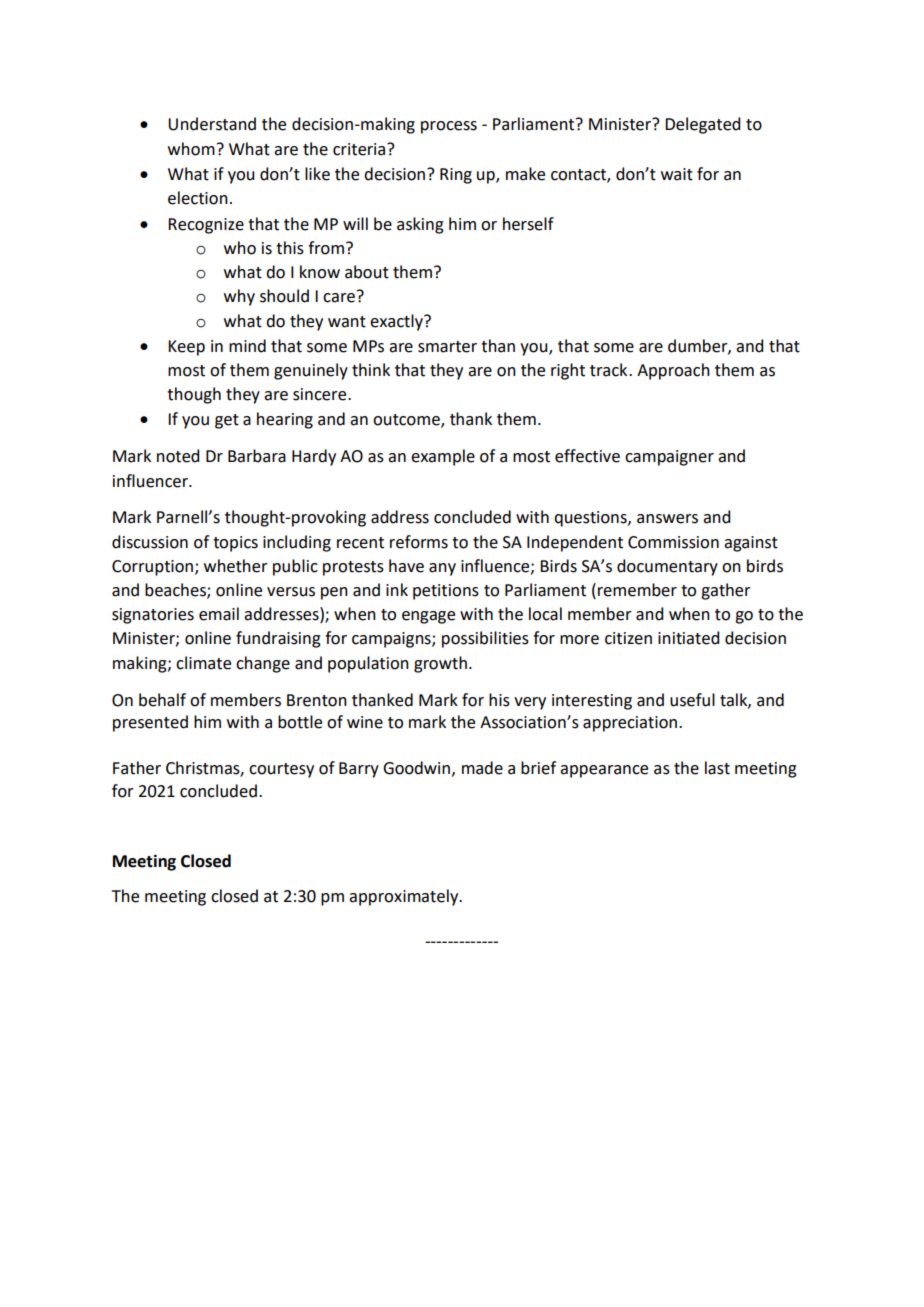  What do you see at coordinates (186, 348) in the image?
I see `Keep` at bounding box center [186, 348].
